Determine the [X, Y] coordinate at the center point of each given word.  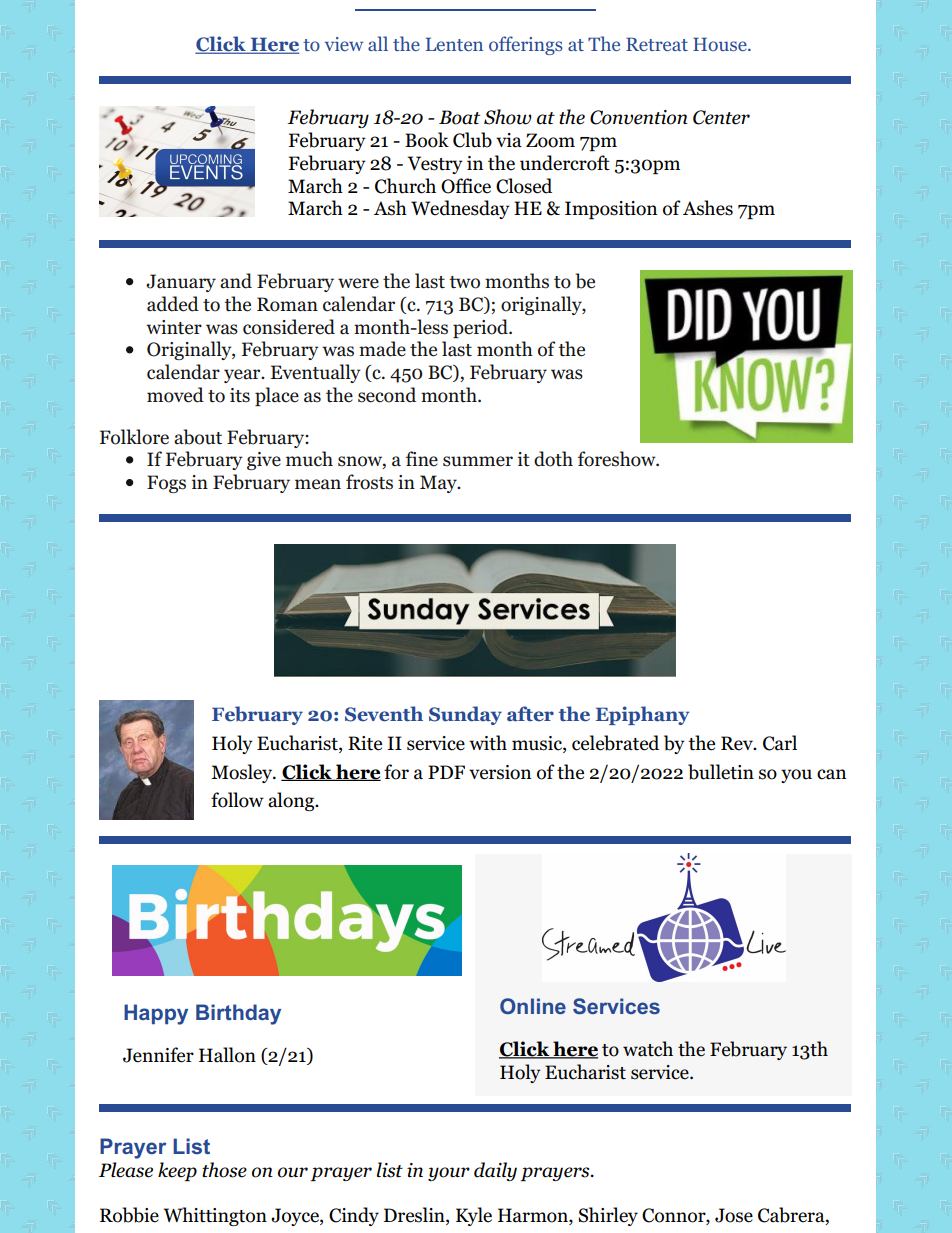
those [224, 1170]
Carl [780, 743]
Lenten [454, 44]
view [344, 44]
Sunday [465, 715]
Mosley [243, 773]
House [721, 44]
